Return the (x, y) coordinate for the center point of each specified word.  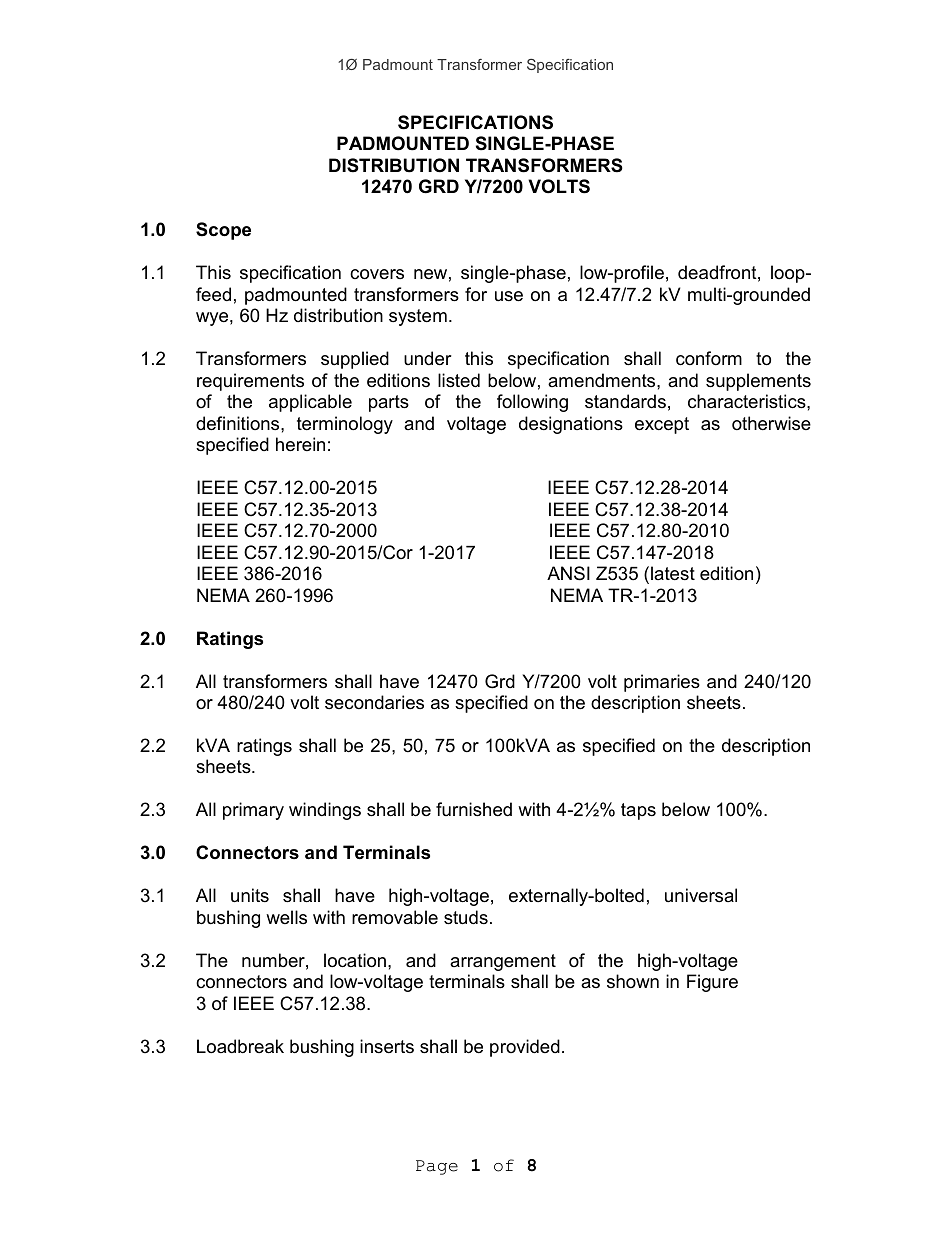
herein (300, 444)
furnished (474, 809)
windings (325, 811)
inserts (387, 1046)
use (509, 296)
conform (709, 358)
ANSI (568, 573)
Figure (712, 983)
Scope (223, 231)
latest (673, 573)
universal (701, 895)
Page (437, 1167)
